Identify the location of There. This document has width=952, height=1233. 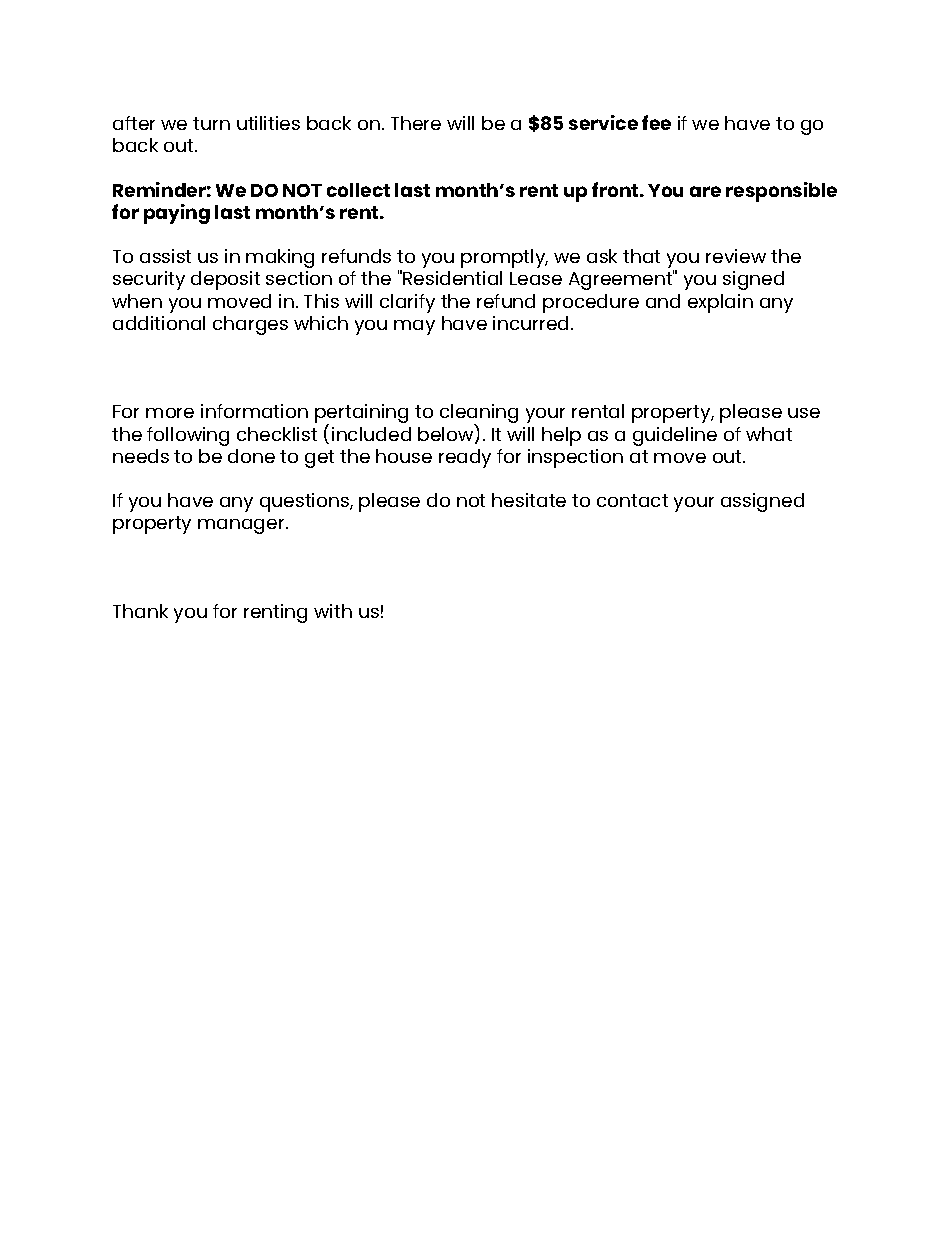
(416, 123).
